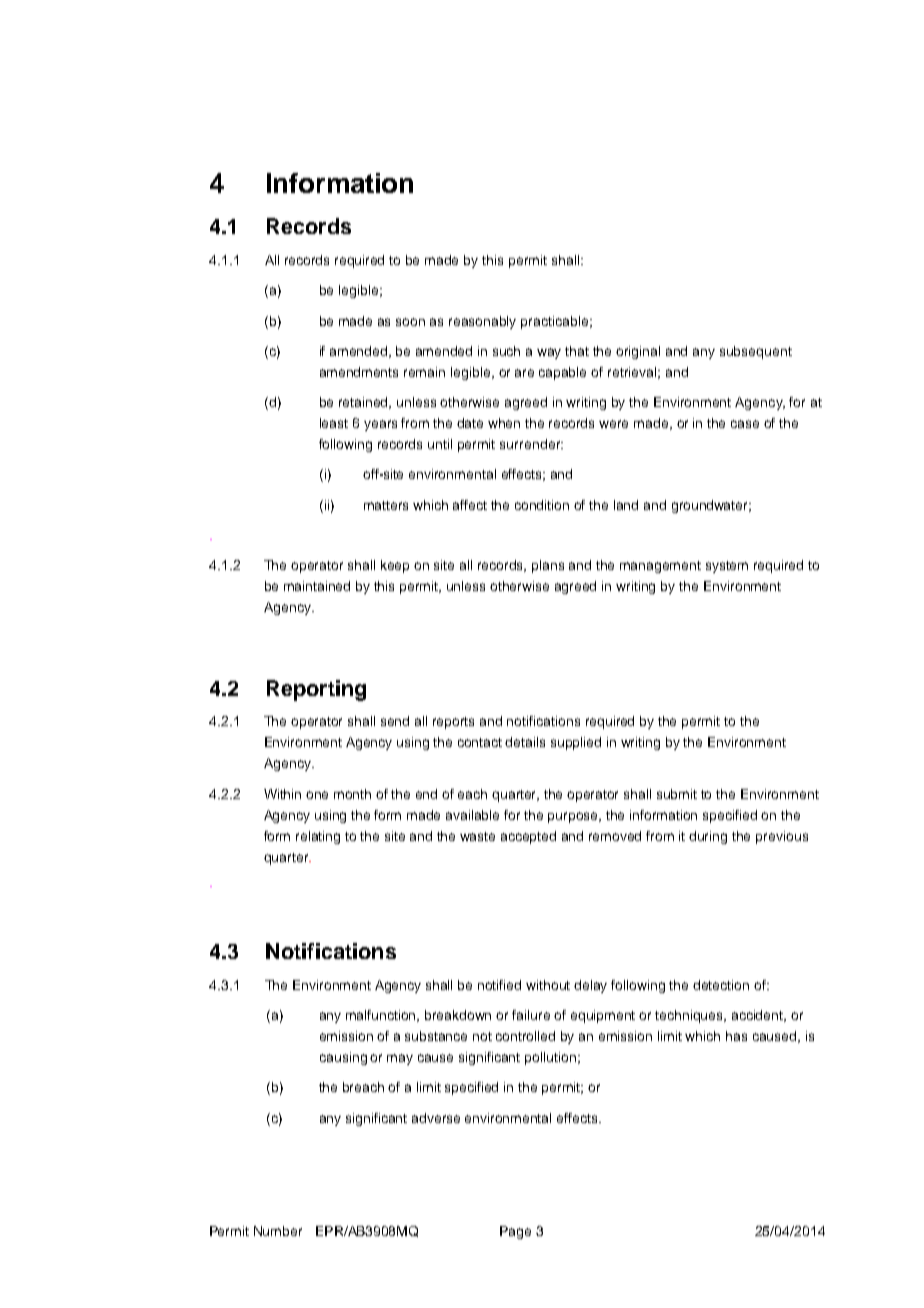 Image resolution: width=924 pixels, height=1308 pixels. Describe the element at coordinates (548, 985) in the screenshot. I see `without` at that location.
